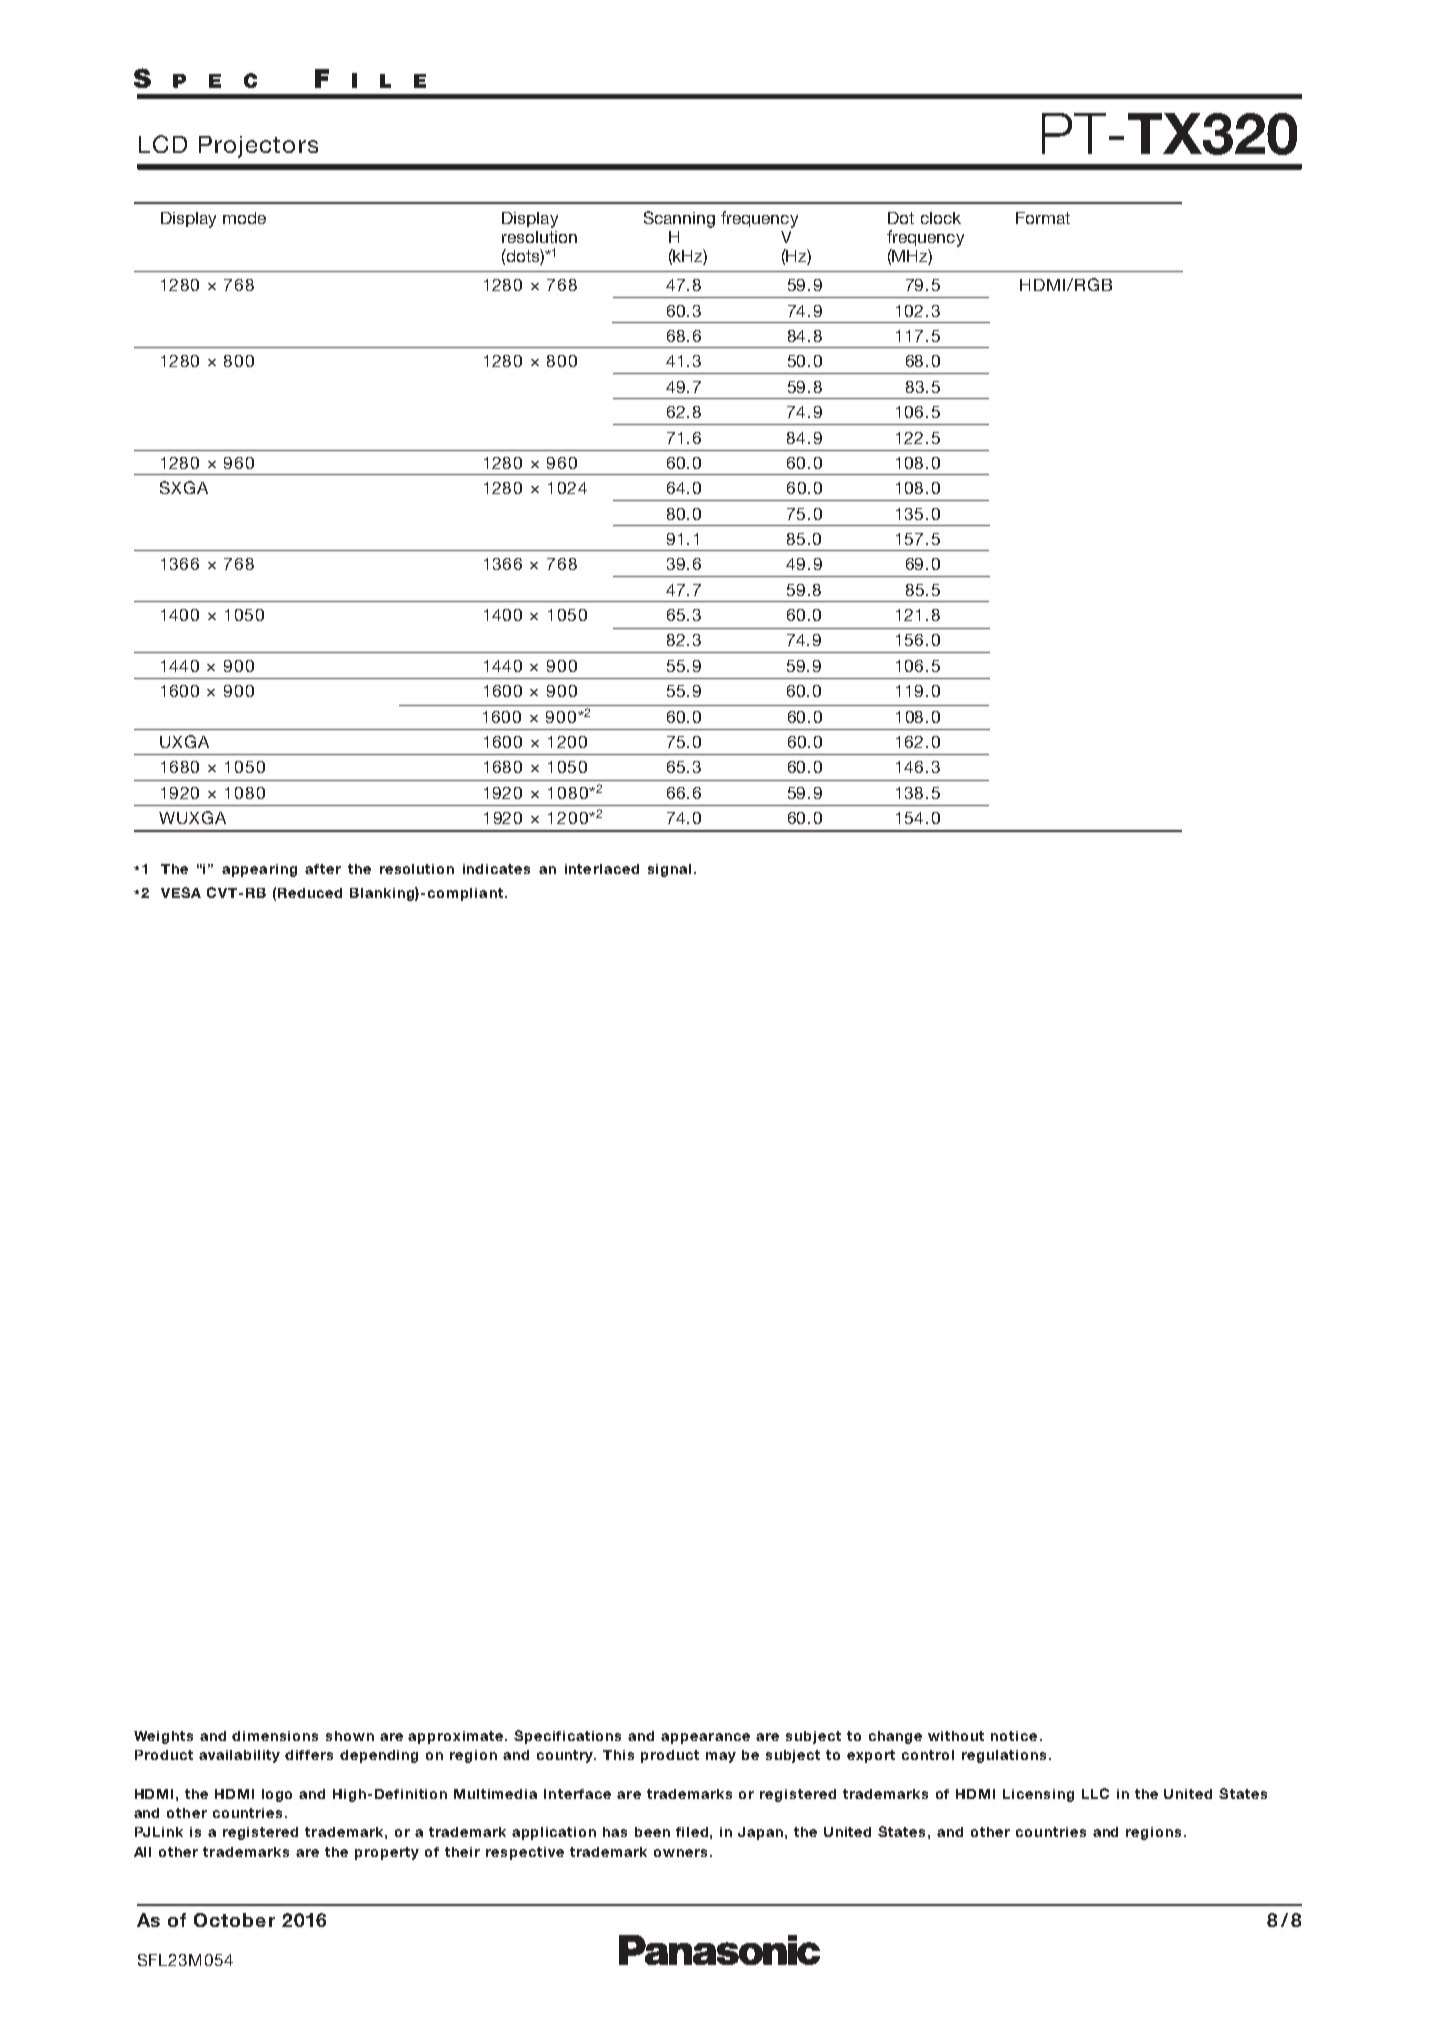  What do you see at coordinates (669, 870) in the page?
I see `signal` at bounding box center [669, 870].
